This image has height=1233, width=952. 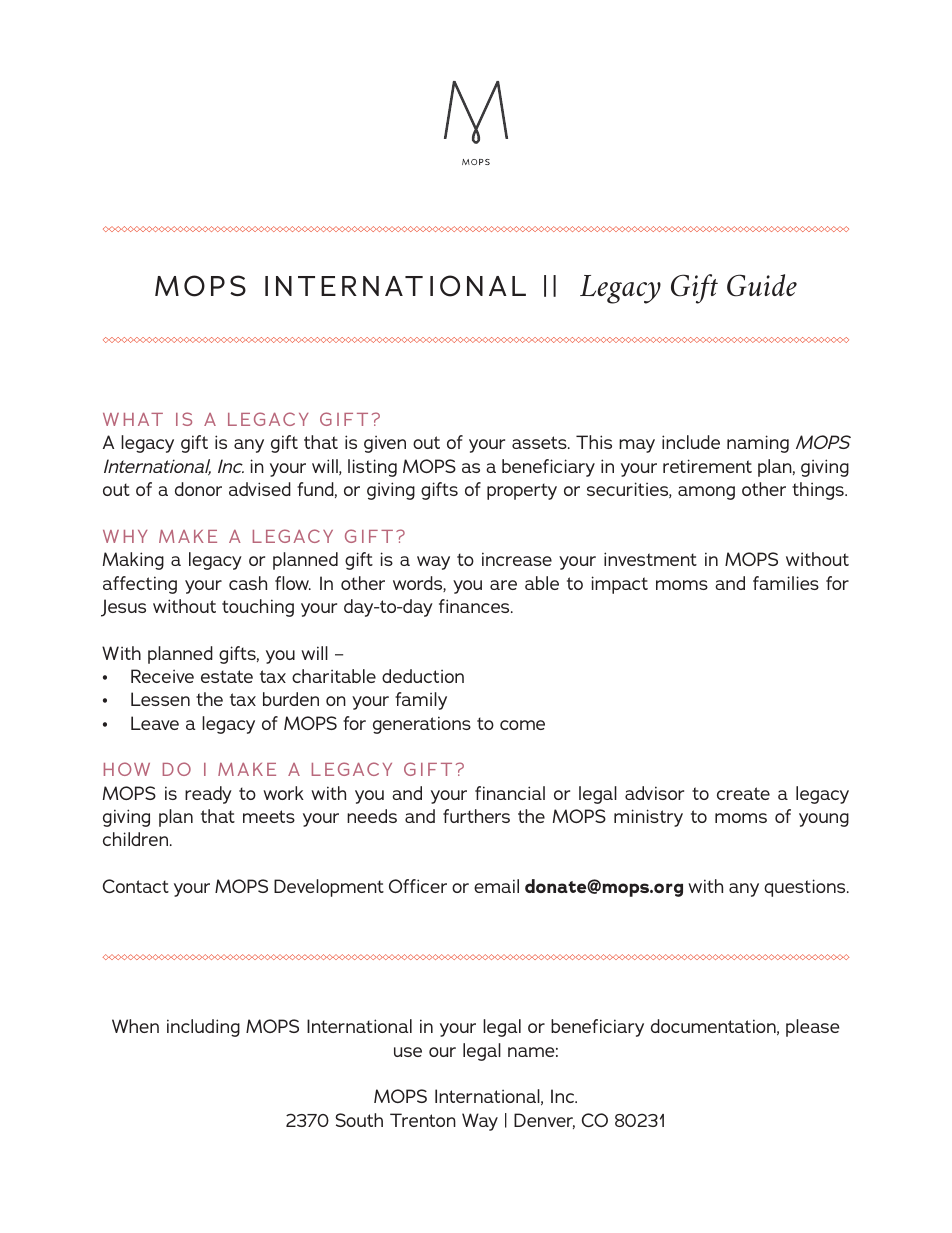 I want to click on assets, so click(x=540, y=442).
